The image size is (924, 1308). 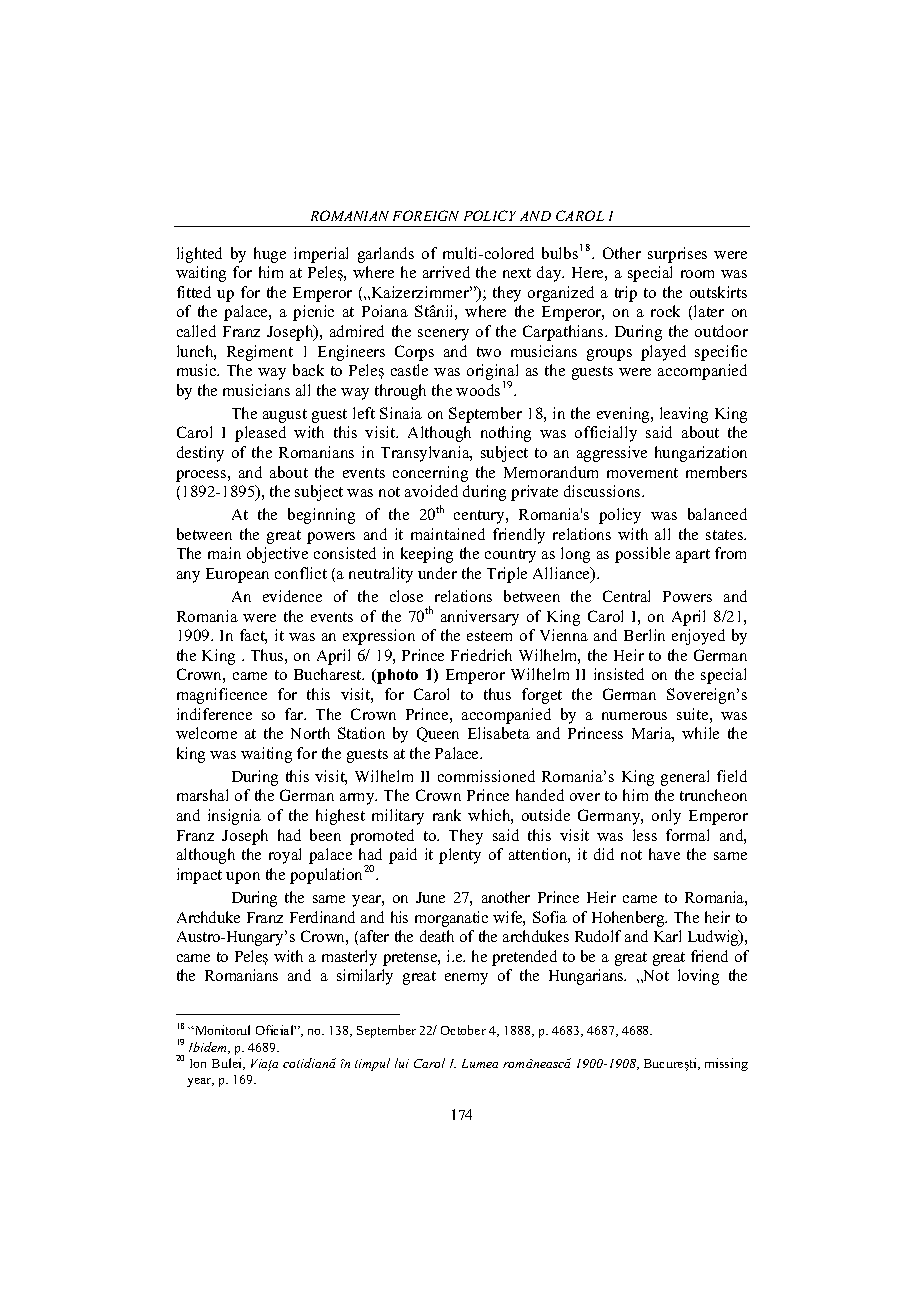 What do you see at coordinates (446, 272) in the page?
I see `arrived` at bounding box center [446, 272].
